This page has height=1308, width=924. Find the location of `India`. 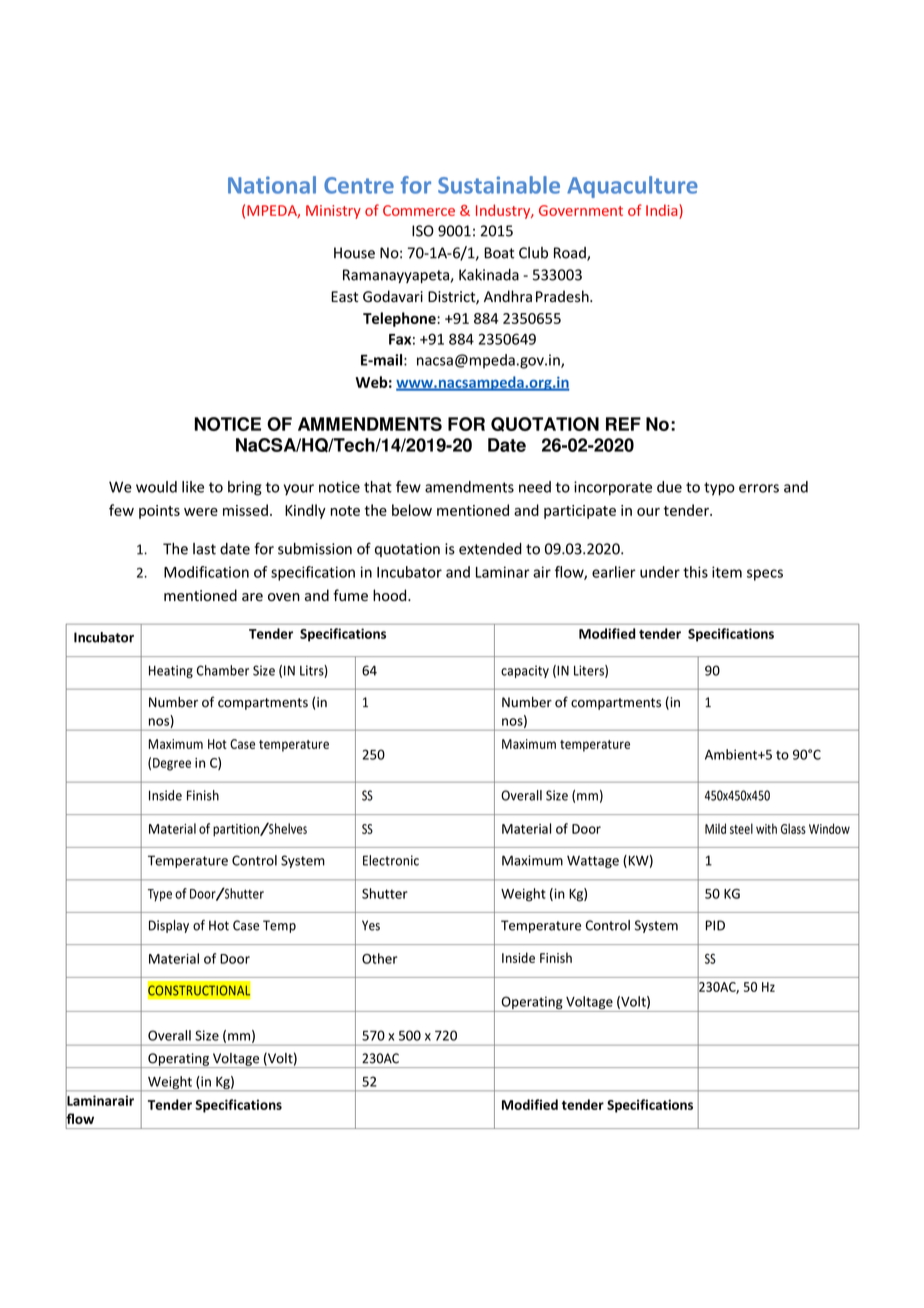

India is located at coordinates (663, 210).
